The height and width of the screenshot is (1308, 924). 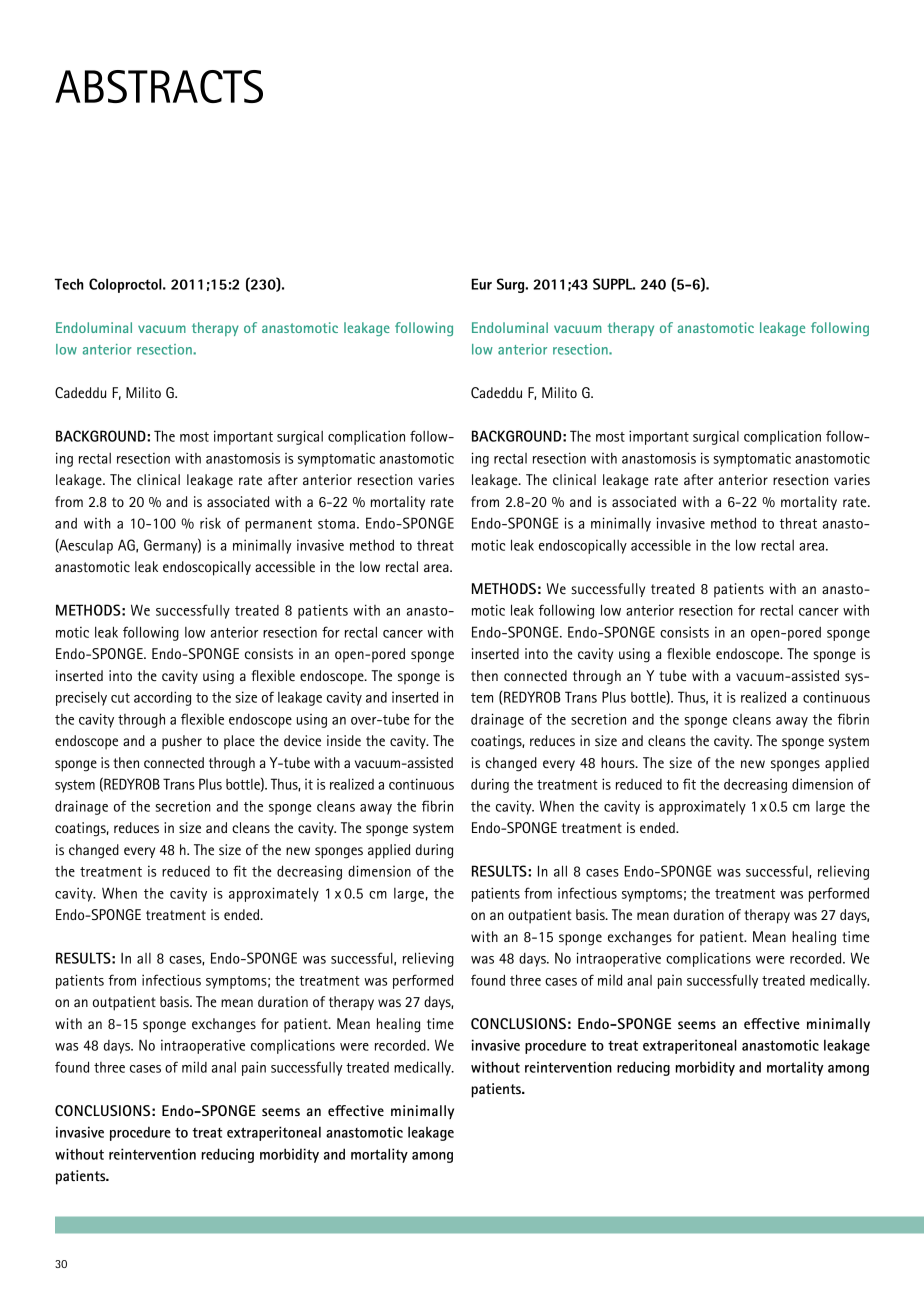 I want to click on Eur, so click(x=481, y=284).
